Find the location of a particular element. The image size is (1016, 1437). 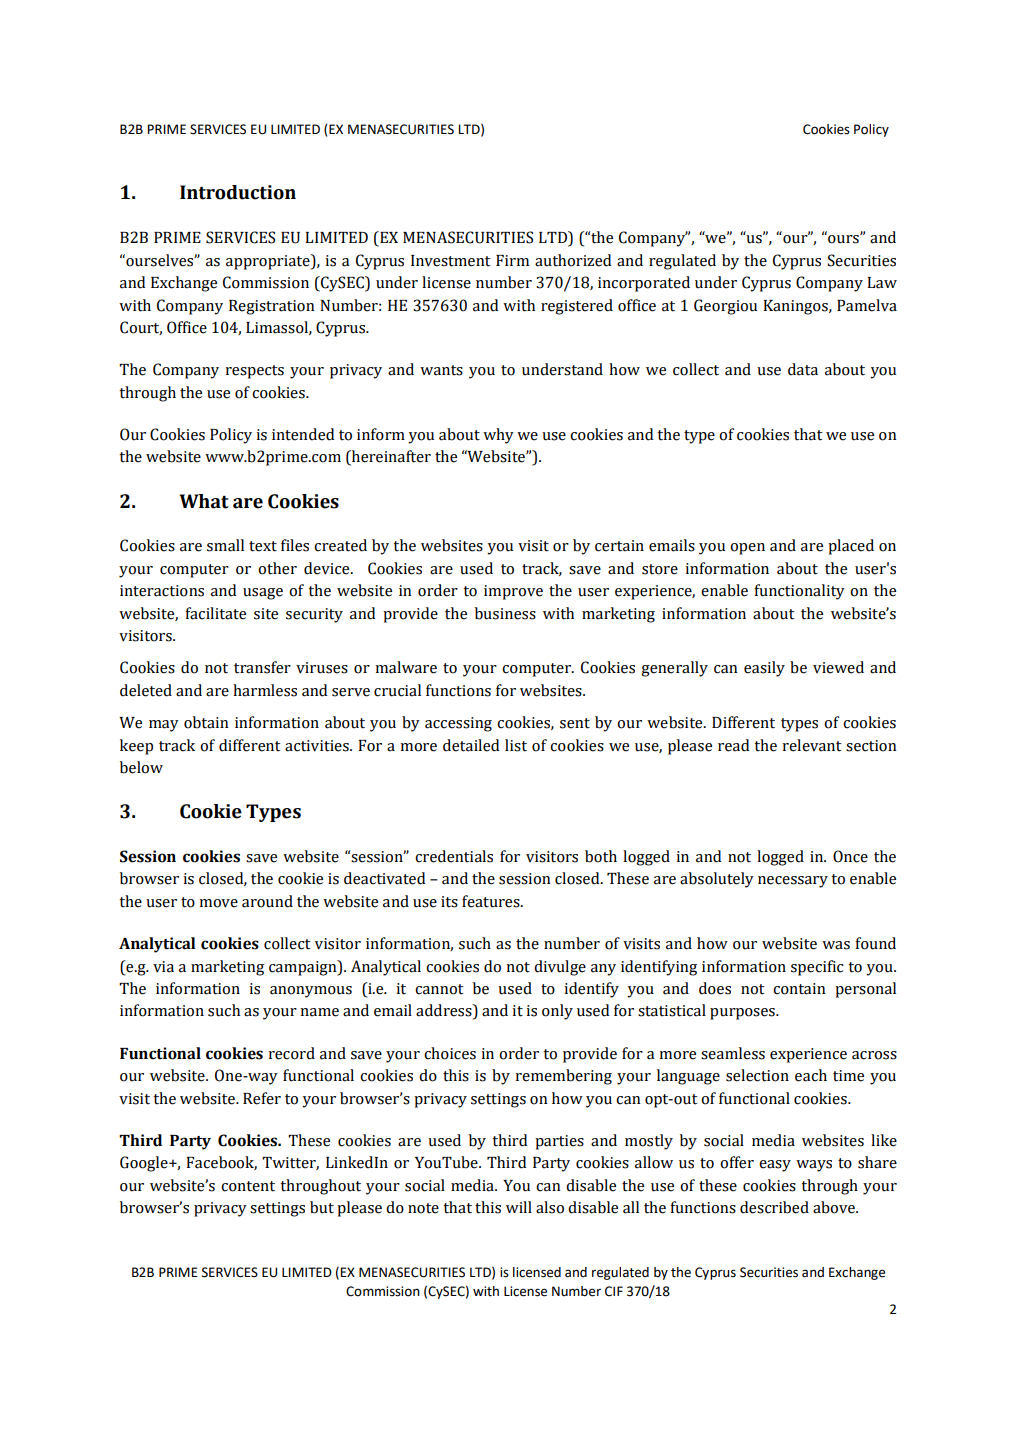

content is located at coordinates (248, 1186).
